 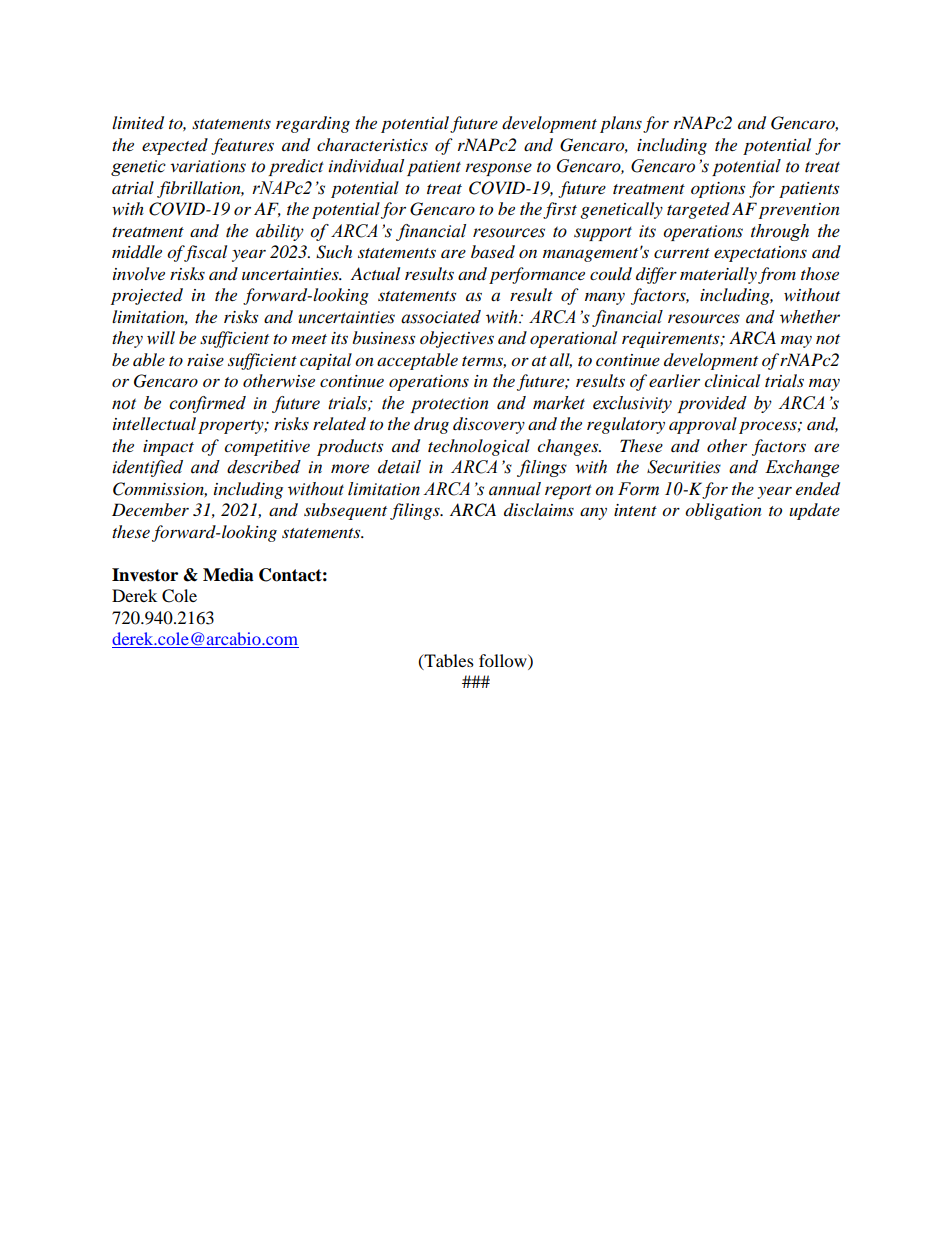 I want to click on objectives, so click(x=457, y=339).
